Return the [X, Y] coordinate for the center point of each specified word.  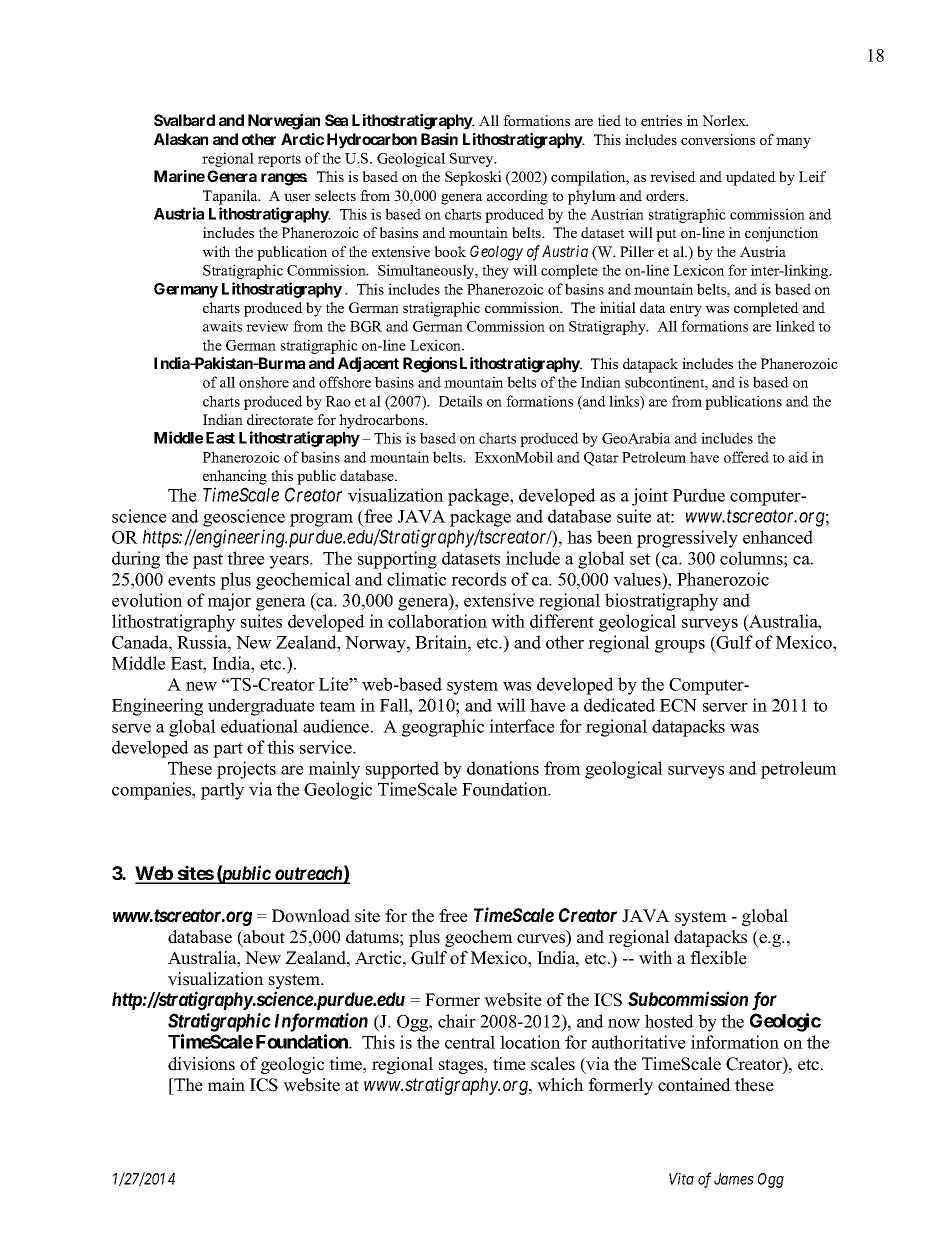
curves [542, 940]
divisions [201, 1064]
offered [746, 457]
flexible [718, 958]
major [229, 602]
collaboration [437, 621]
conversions [718, 139]
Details [460, 401]
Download [311, 916]
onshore [264, 382]
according [517, 197]
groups [680, 646]
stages [462, 1066]
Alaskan [181, 139]
